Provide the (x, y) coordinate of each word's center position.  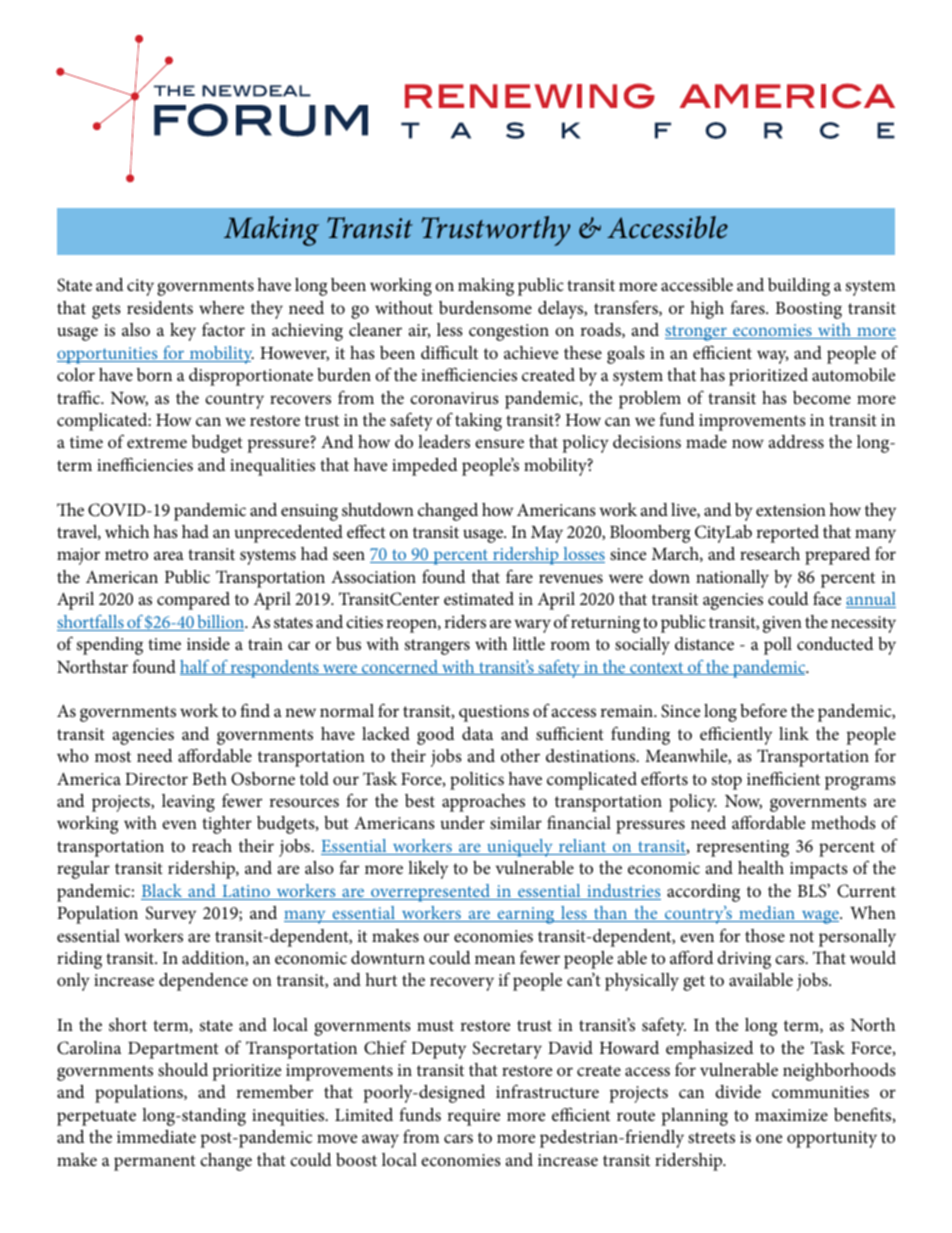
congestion (509, 332)
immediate (156, 1136)
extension (791, 510)
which (127, 531)
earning (526, 915)
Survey (171, 915)
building (799, 287)
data (477, 733)
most (113, 756)
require (473, 1117)
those (765, 935)
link (794, 733)
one (769, 1138)
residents (160, 308)
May (547, 534)
